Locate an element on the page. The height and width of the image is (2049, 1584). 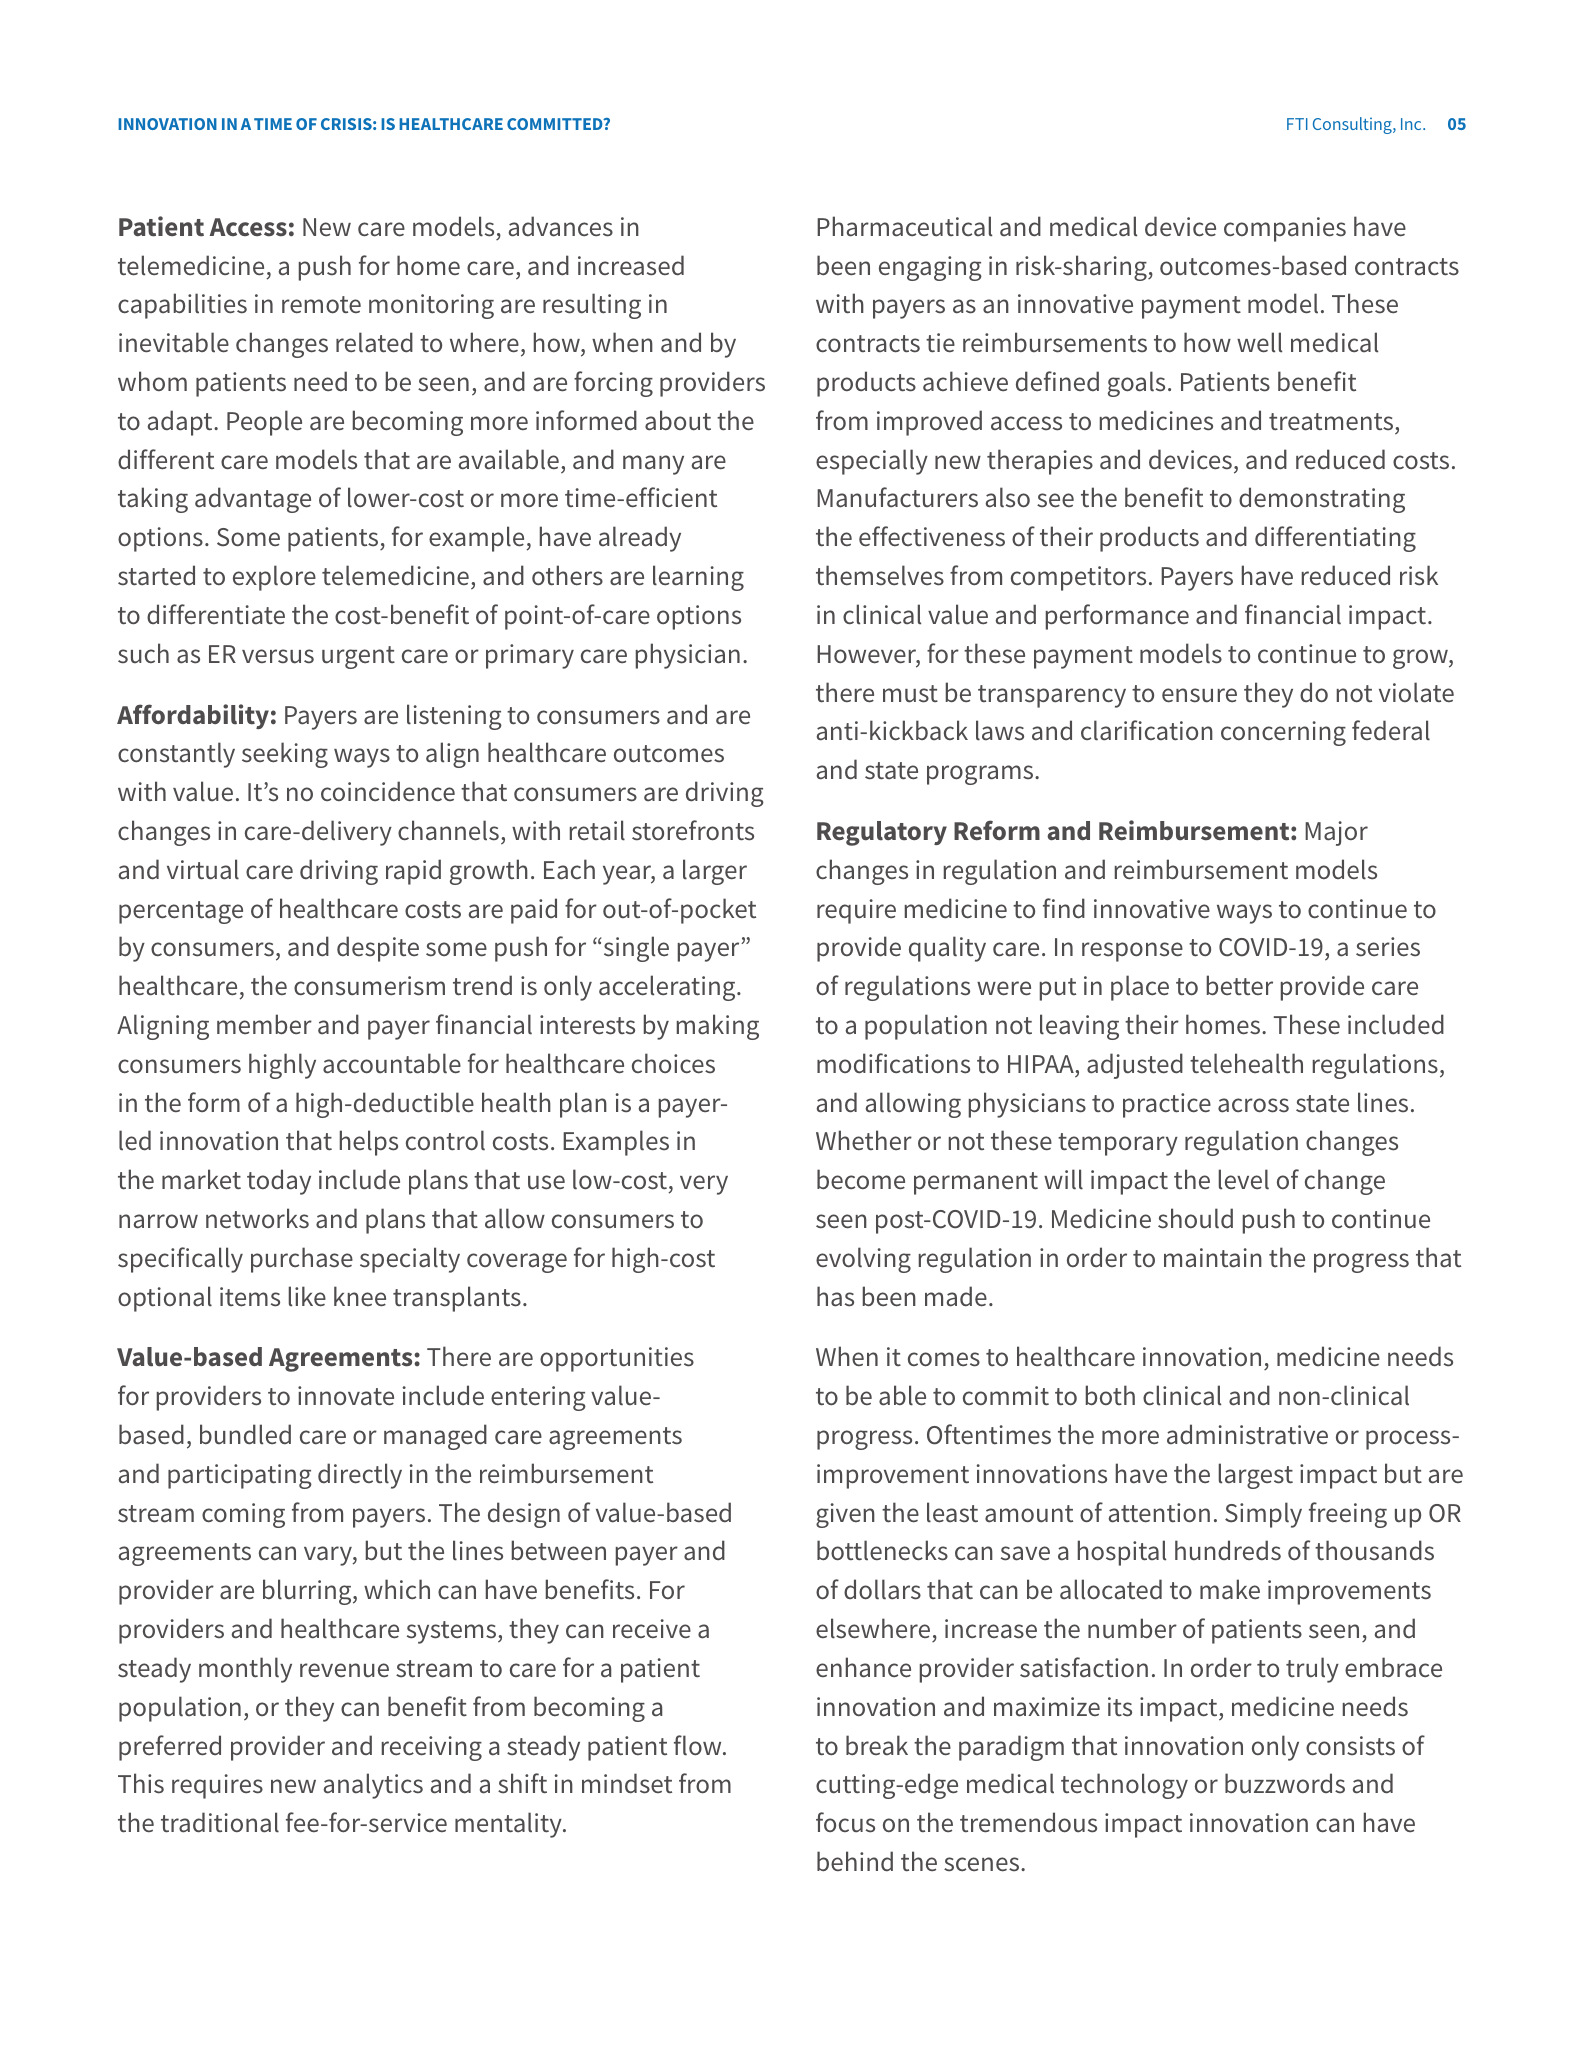
remote is located at coordinates (321, 305).
